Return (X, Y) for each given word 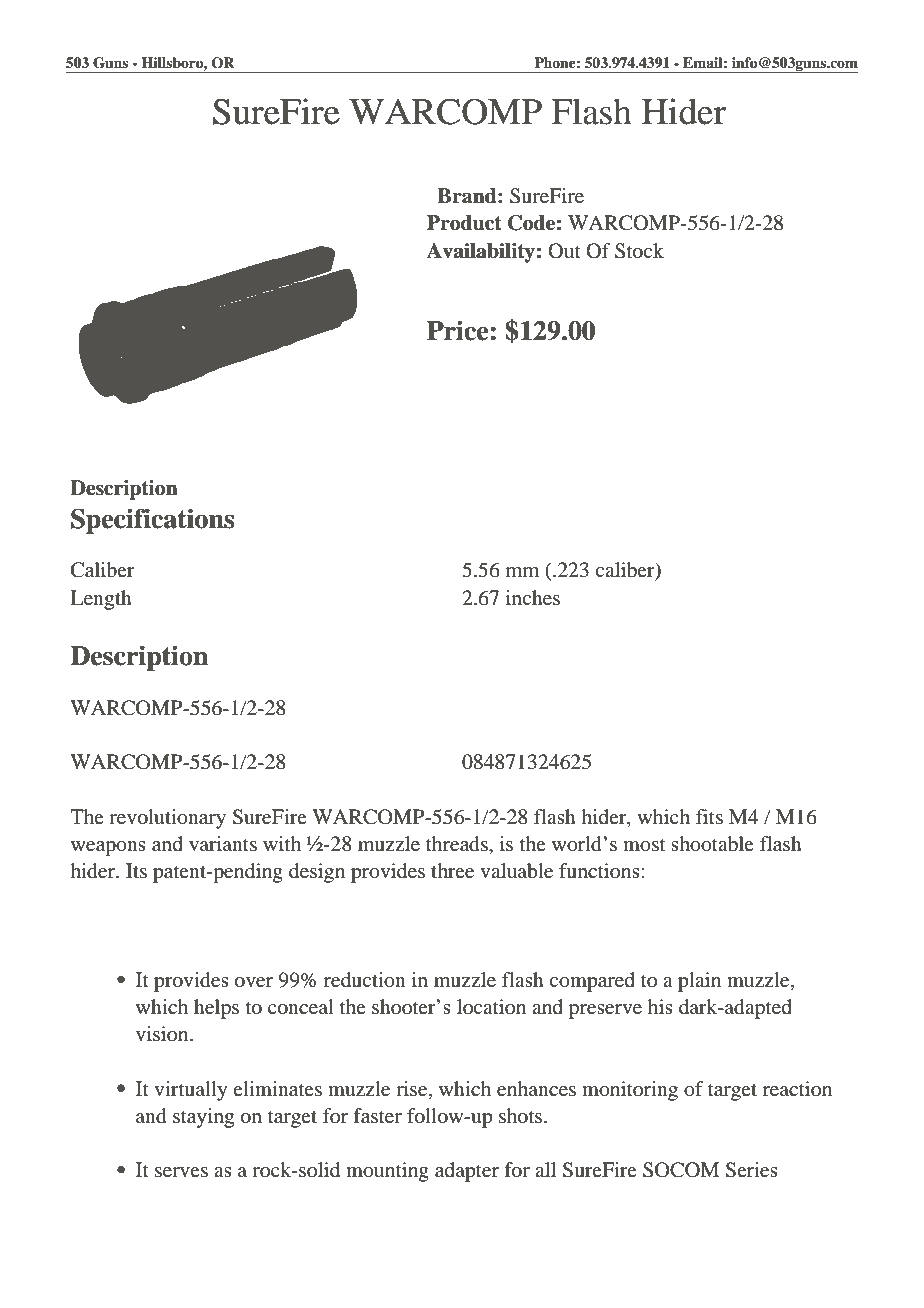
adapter (467, 1172)
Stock (639, 251)
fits (709, 816)
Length (101, 600)
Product (464, 223)
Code (531, 223)
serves (181, 1172)
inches (533, 597)
